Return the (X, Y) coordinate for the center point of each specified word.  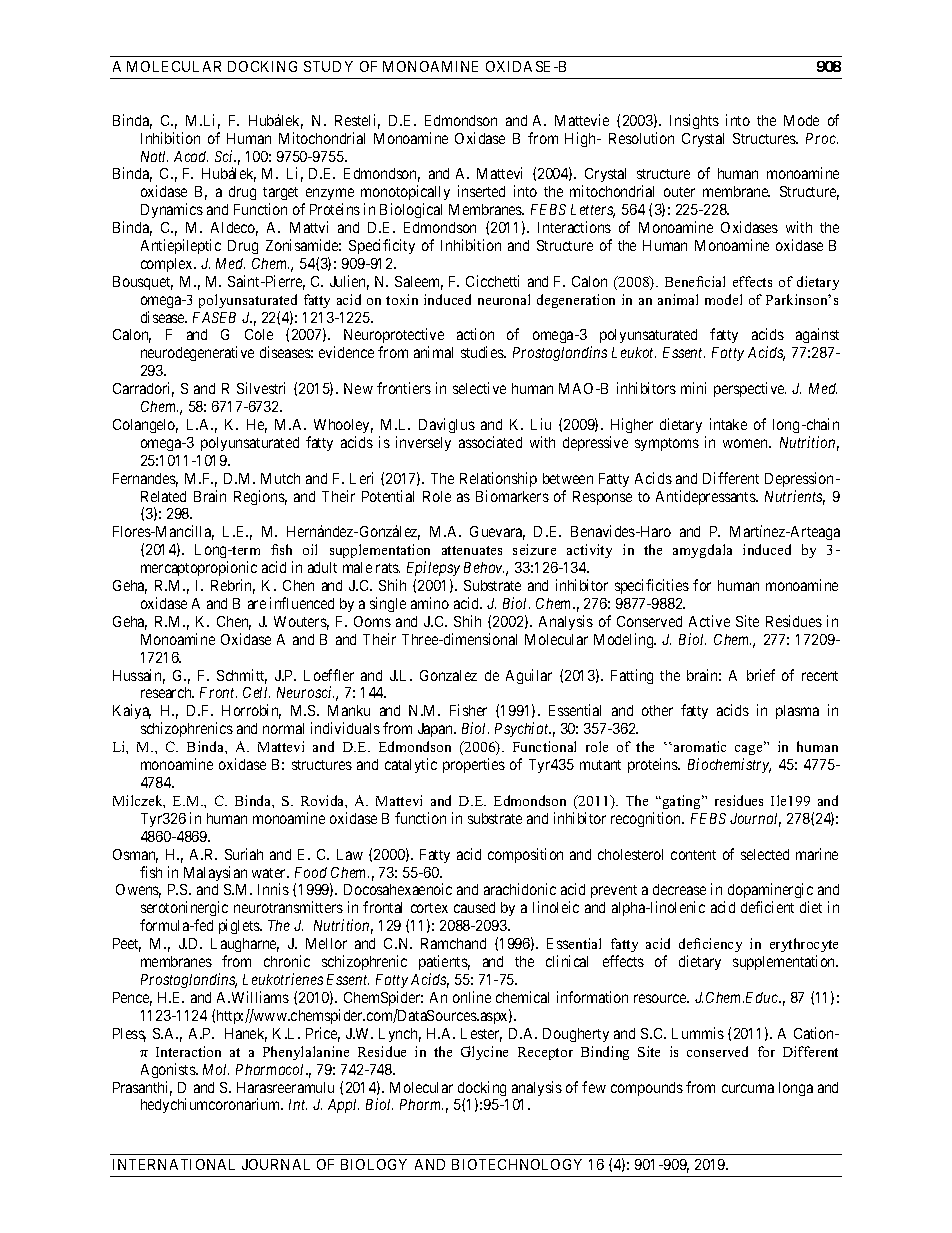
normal (283, 728)
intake (728, 424)
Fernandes (145, 480)
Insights (694, 121)
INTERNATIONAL (174, 1164)
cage (750, 751)
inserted (481, 191)
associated (490, 442)
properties (474, 765)
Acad (191, 156)
